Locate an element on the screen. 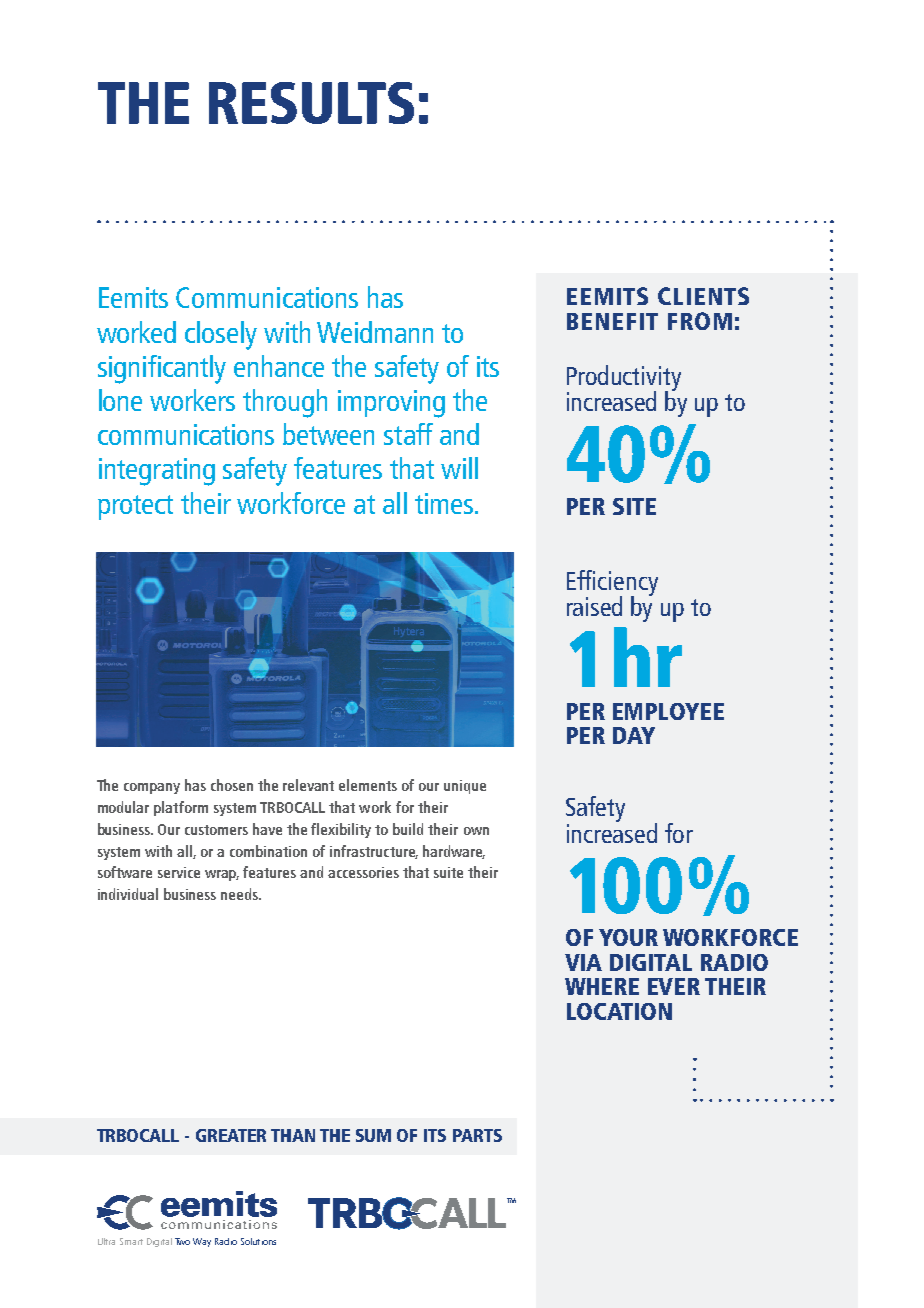 Image resolution: width=924 pixels, height=1308 pixels. build is located at coordinates (408, 829).
